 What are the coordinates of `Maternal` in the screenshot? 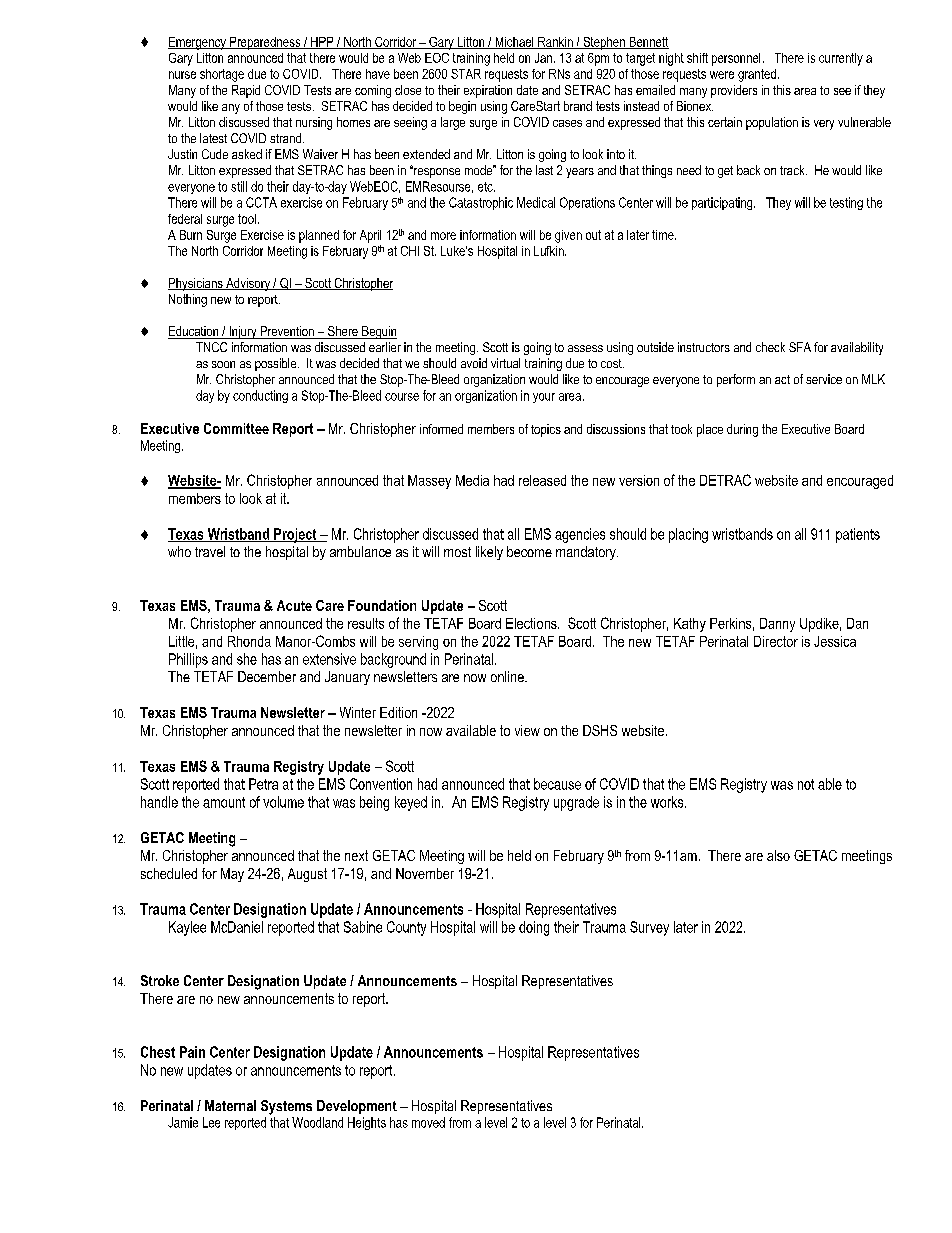 It's located at (230, 1105).
